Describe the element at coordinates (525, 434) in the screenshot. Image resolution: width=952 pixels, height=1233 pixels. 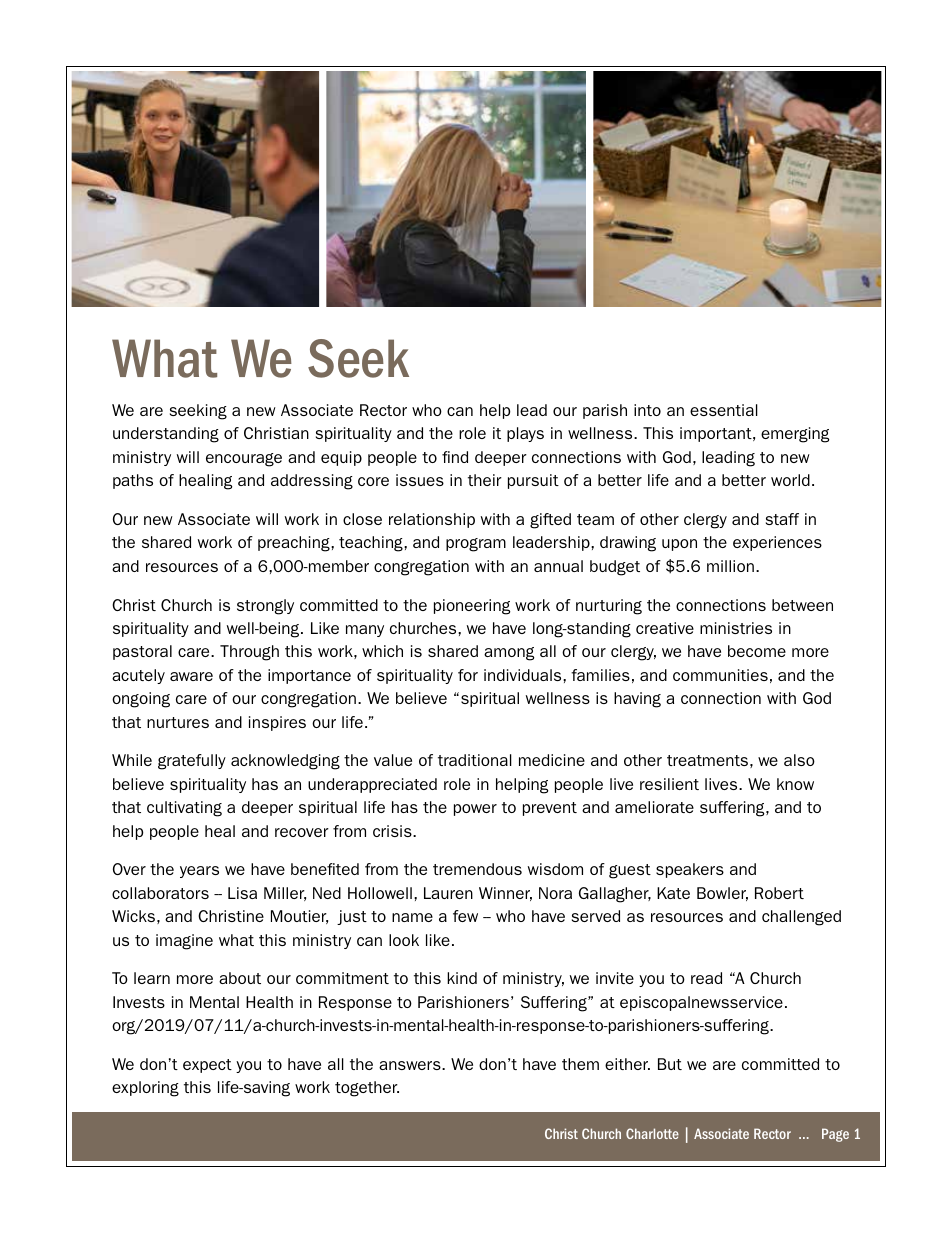
I see `plays` at that location.
